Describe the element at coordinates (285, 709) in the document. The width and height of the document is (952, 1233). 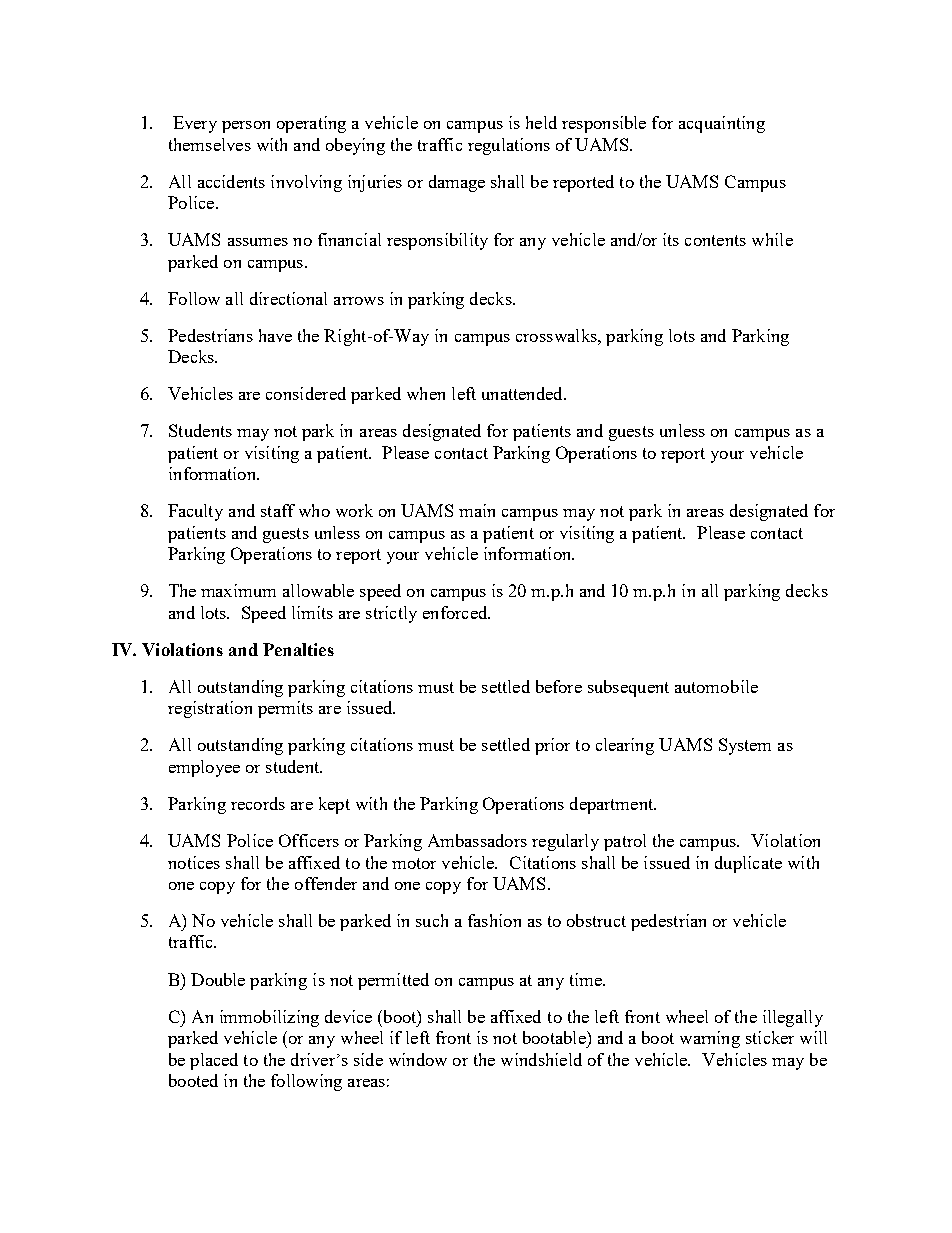
I see `permits` at that location.
